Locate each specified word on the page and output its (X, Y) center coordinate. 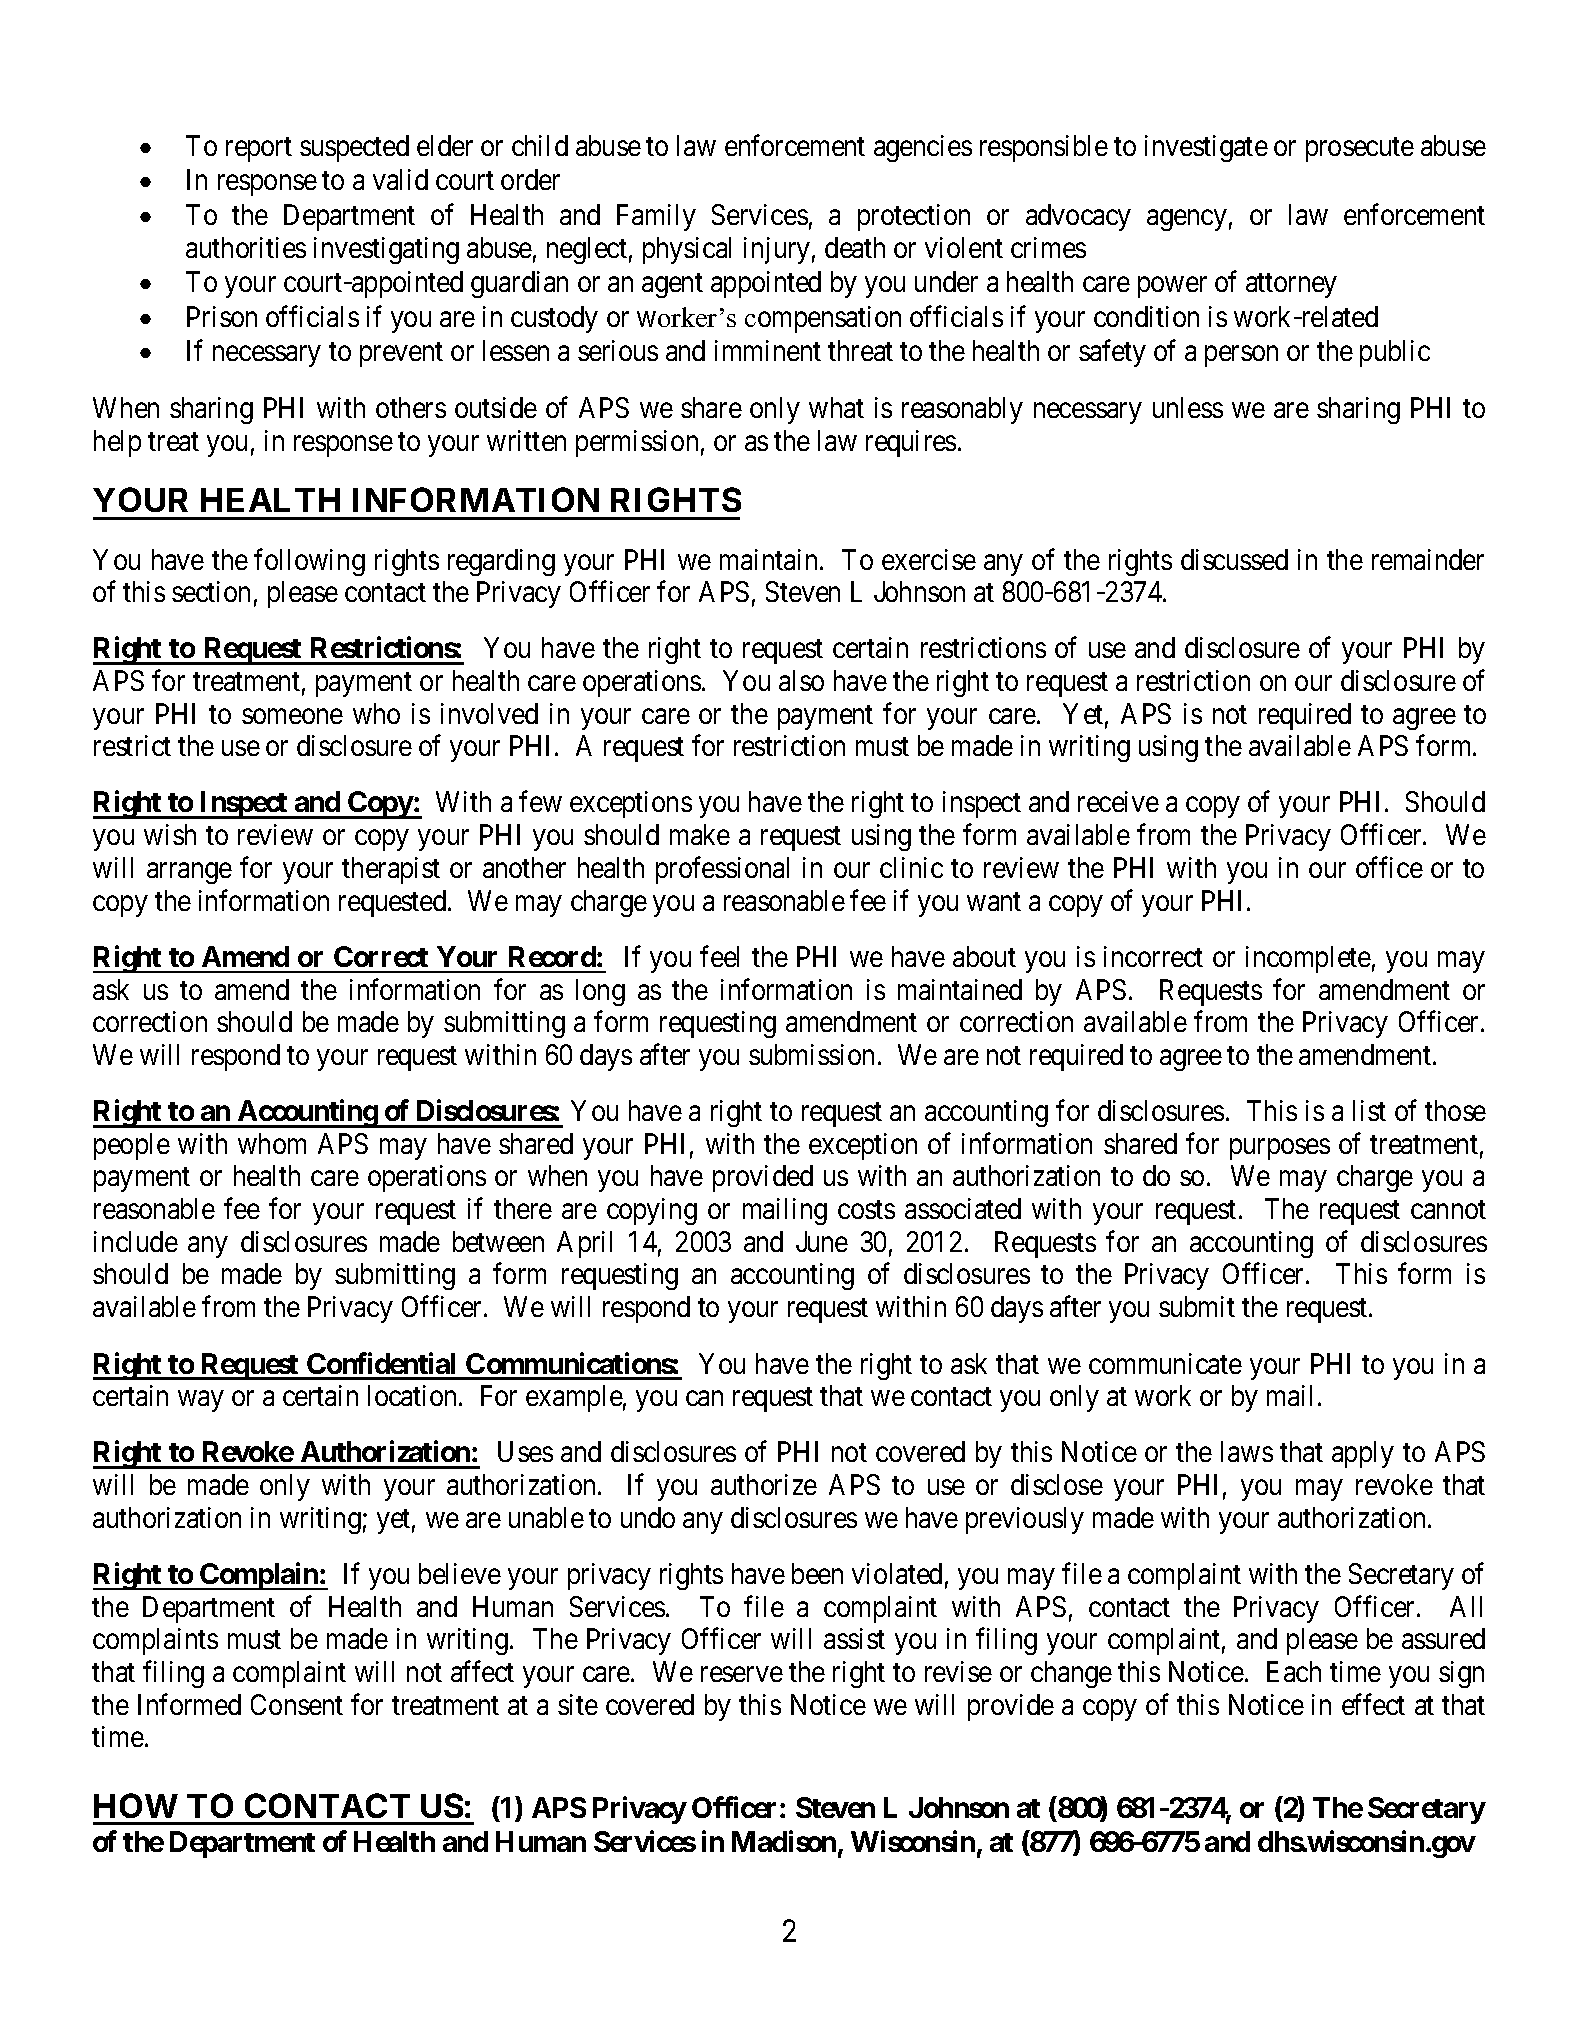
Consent (297, 1704)
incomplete (1308, 959)
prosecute (1360, 149)
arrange (189, 873)
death (855, 247)
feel (719, 956)
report (259, 149)
